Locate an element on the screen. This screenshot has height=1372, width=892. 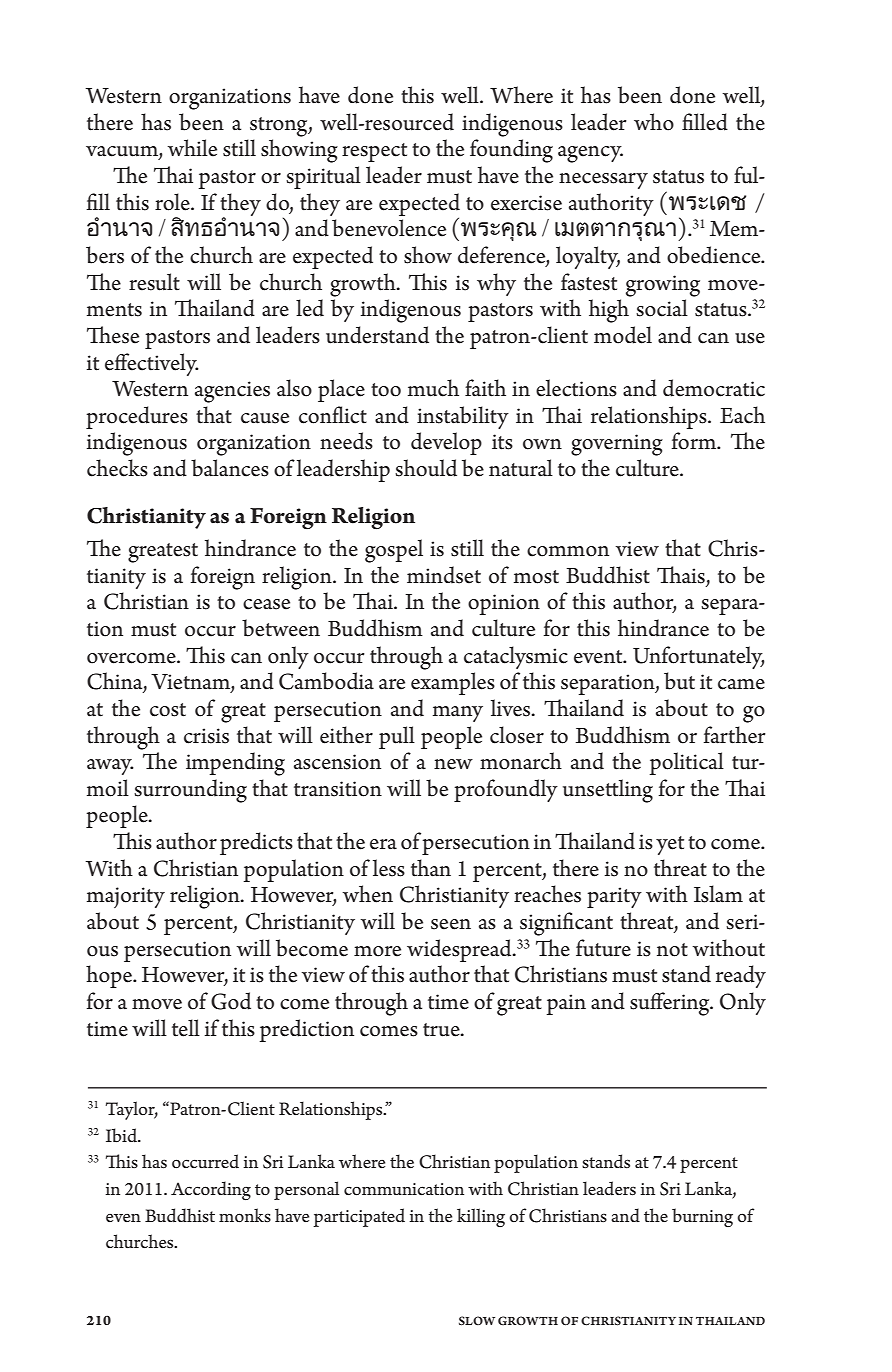
while is located at coordinates (192, 148).
